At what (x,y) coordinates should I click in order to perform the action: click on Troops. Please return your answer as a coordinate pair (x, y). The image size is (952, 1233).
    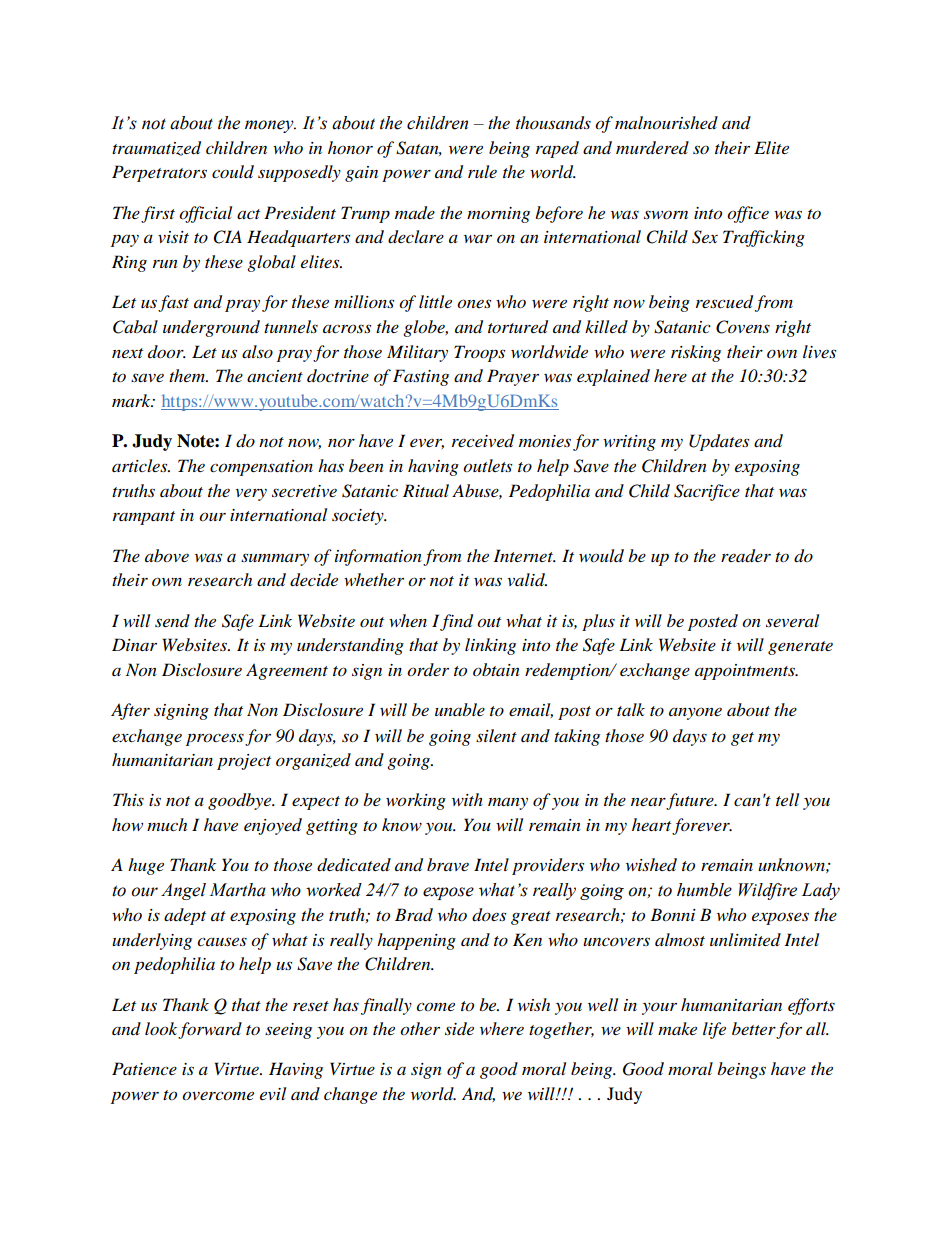
    Looking at the image, I should click on (479, 353).
